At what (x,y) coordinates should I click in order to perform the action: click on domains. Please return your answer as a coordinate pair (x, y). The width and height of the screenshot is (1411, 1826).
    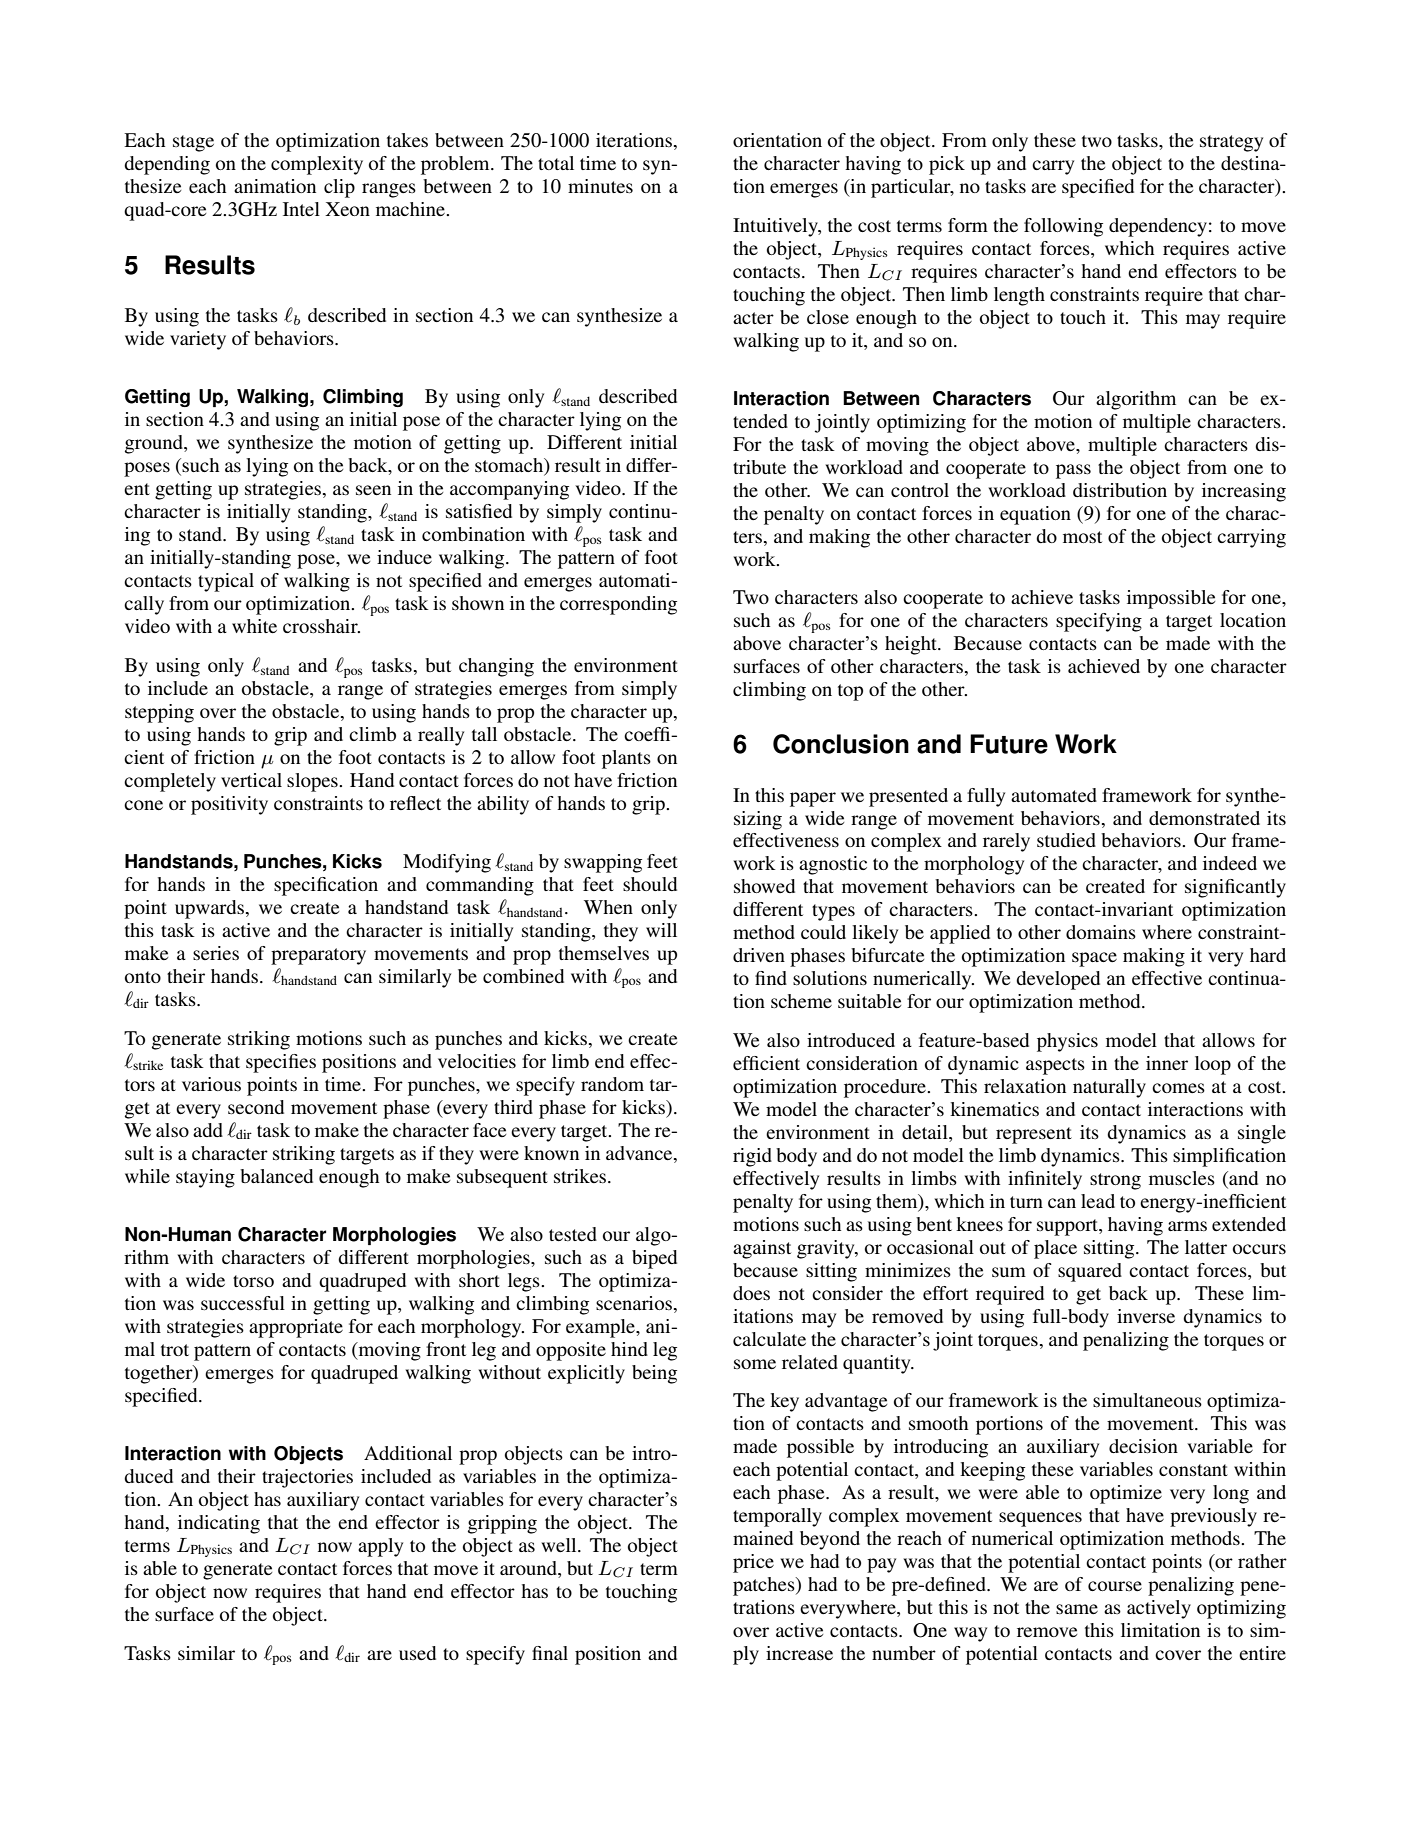
    Looking at the image, I should click on (1101, 932).
